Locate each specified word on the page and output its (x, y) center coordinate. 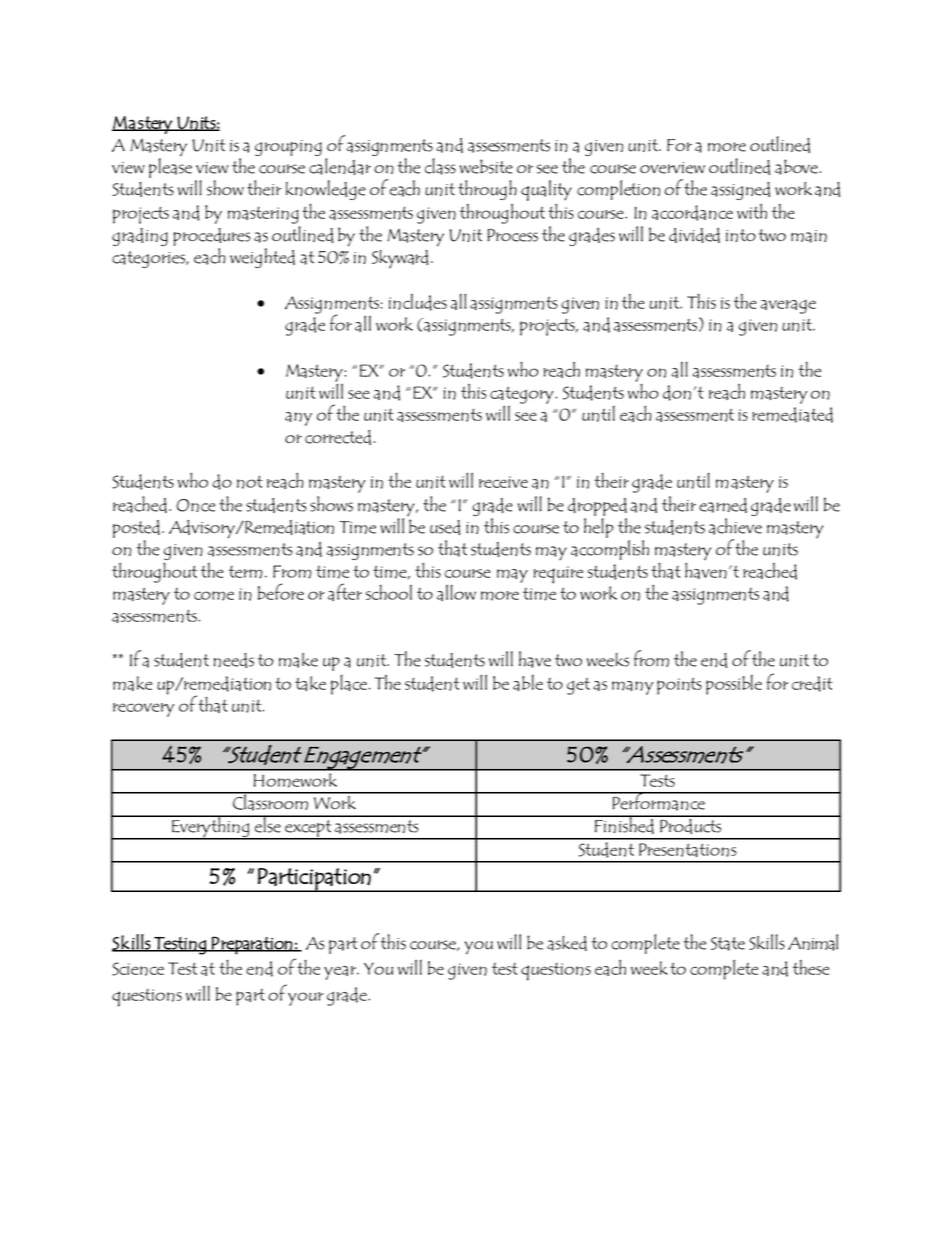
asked (567, 943)
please (170, 167)
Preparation (251, 945)
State (728, 944)
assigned (740, 191)
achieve (735, 526)
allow (456, 593)
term (245, 572)
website (486, 166)
